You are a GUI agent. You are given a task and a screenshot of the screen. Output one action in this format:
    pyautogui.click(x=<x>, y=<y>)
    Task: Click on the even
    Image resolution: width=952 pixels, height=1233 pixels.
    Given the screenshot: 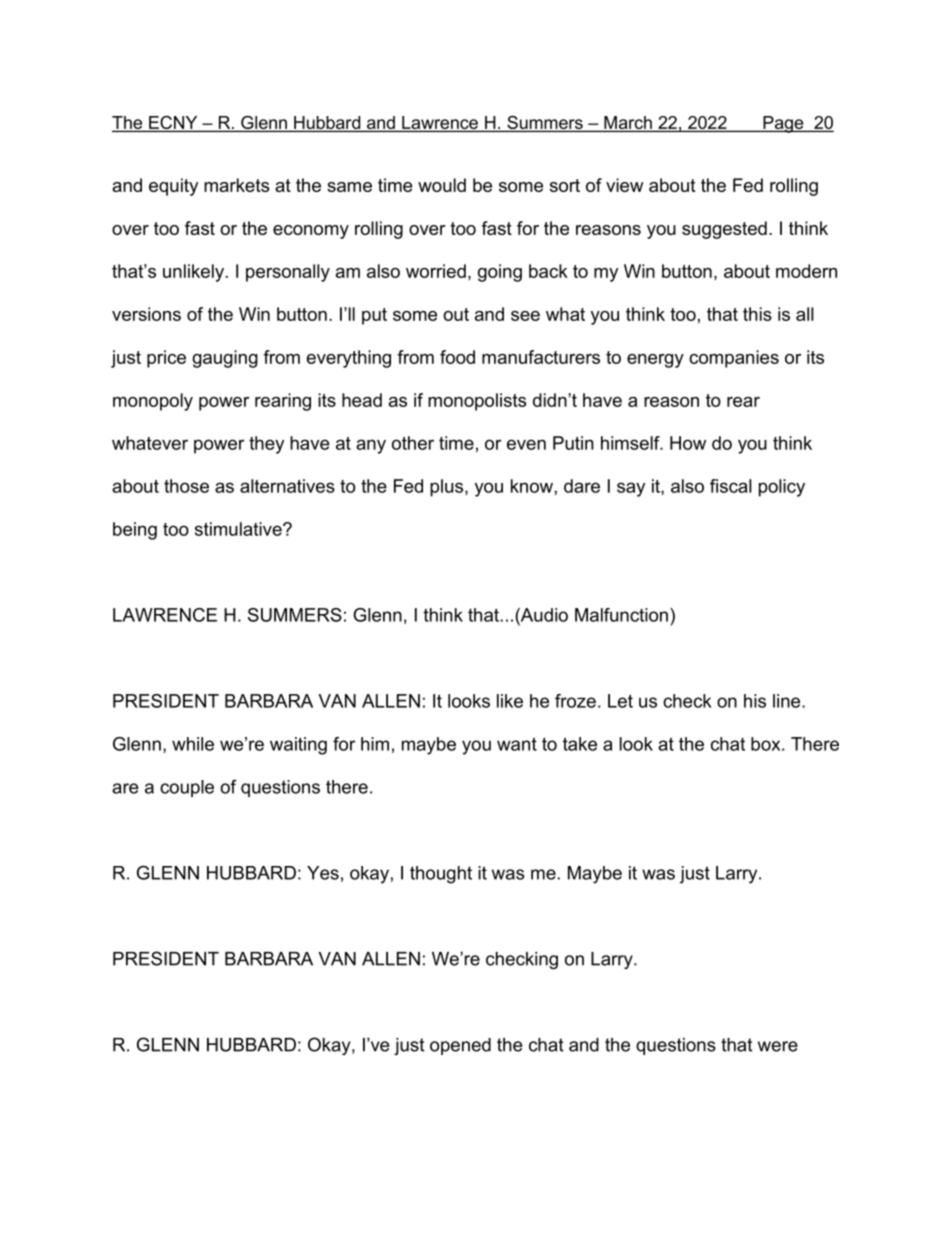 What is the action you would take?
    pyautogui.click(x=526, y=444)
